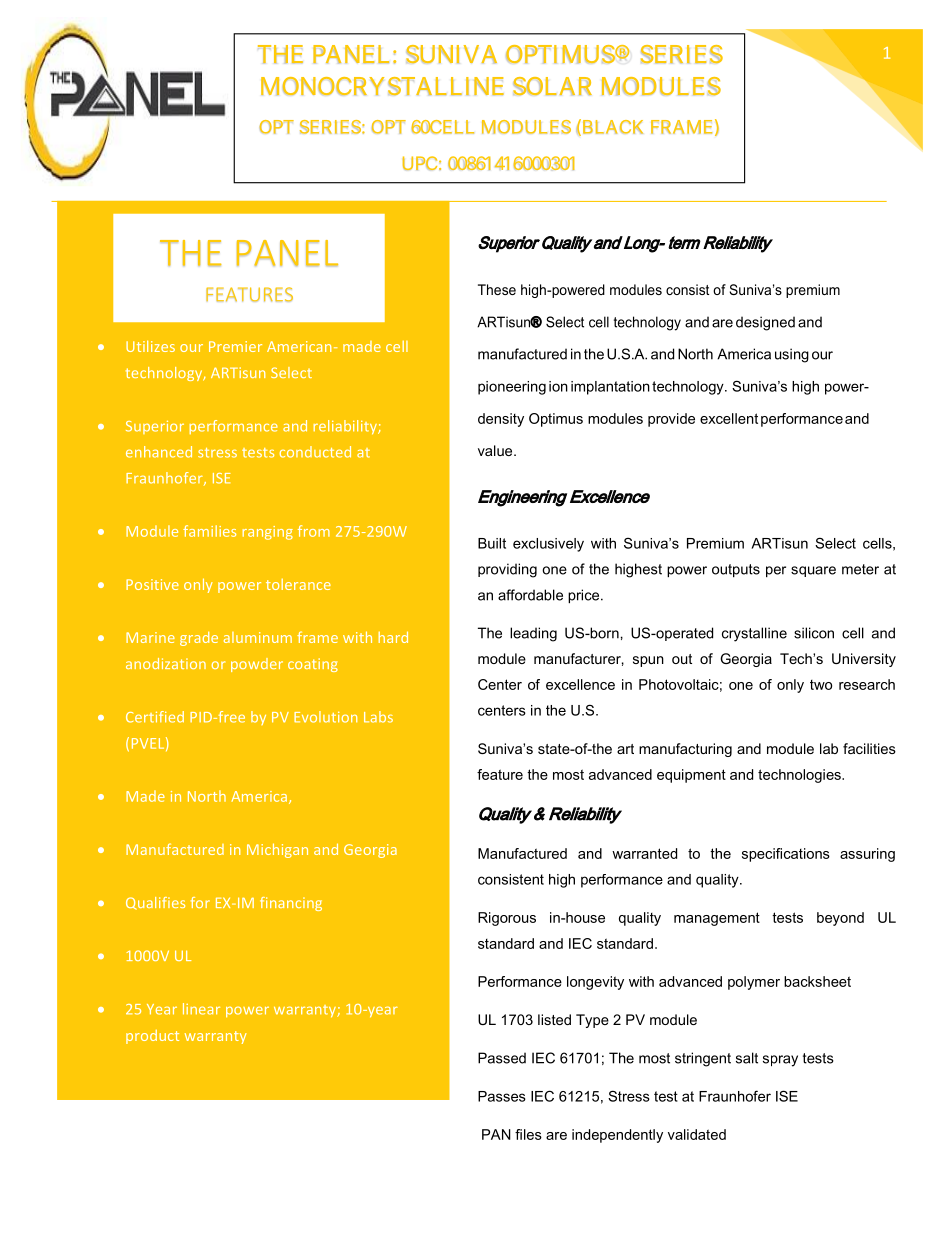 The image size is (952, 1233). Describe the element at coordinates (671, 420) in the document. I see `provide` at that location.
